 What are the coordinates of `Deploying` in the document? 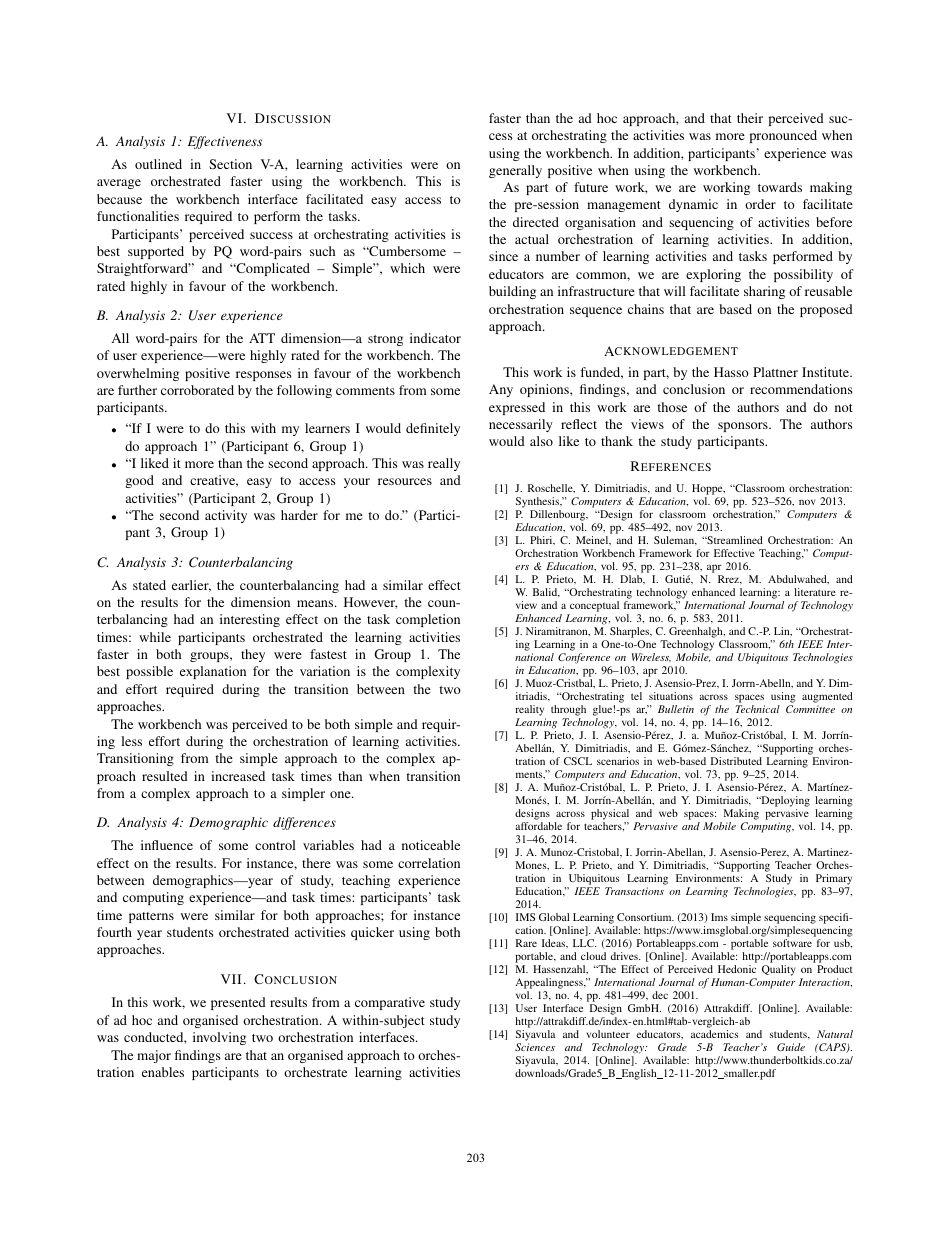 It's located at (784, 801).
